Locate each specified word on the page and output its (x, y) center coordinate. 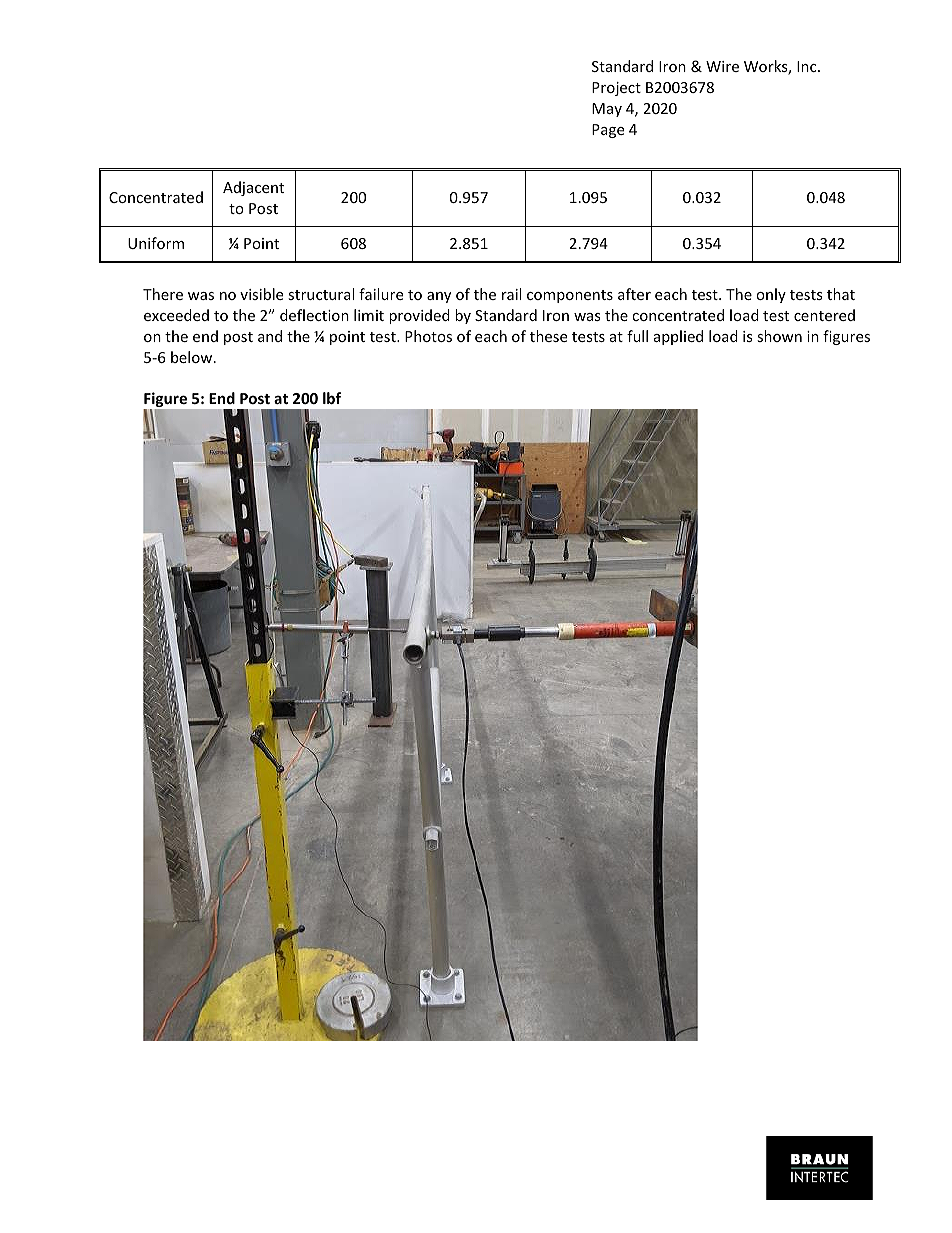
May (607, 110)
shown (779, 336)
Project (616, 89)
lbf (332, 398)
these (548, 336)
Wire (722, 66)
